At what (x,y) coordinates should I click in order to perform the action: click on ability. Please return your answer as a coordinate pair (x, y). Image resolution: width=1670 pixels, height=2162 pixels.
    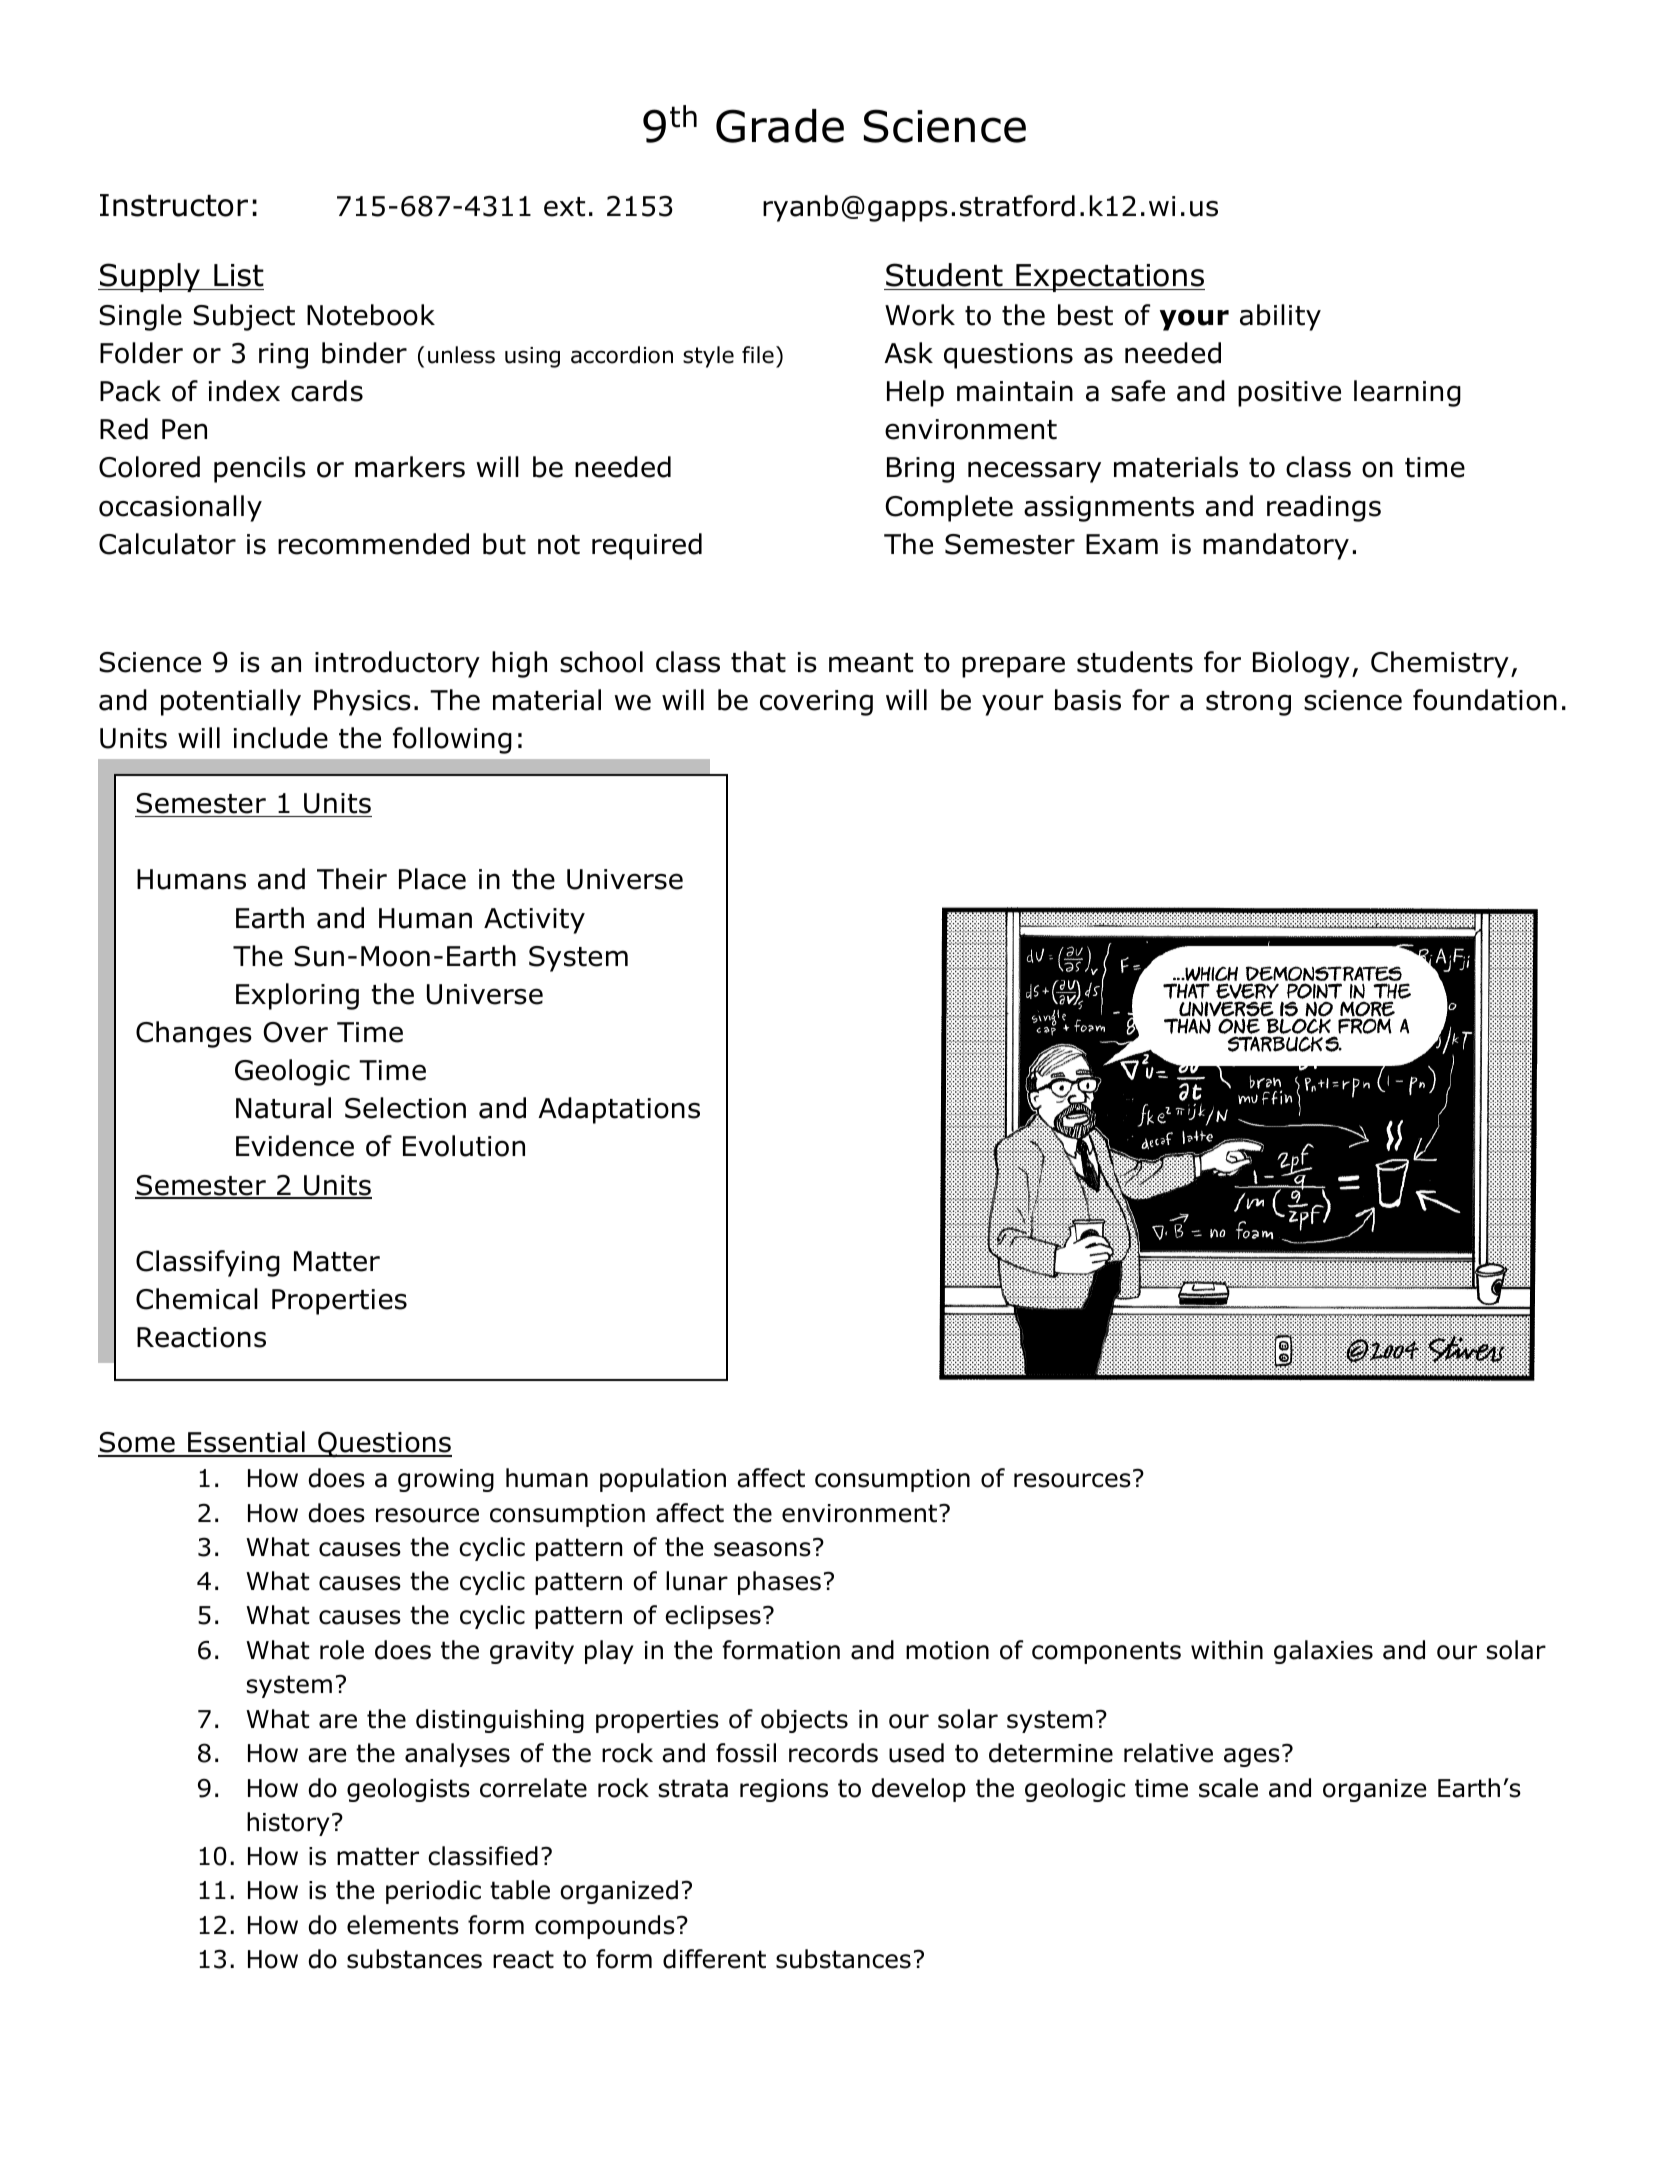
    Looking at the image, I should click on (1280, 317).
